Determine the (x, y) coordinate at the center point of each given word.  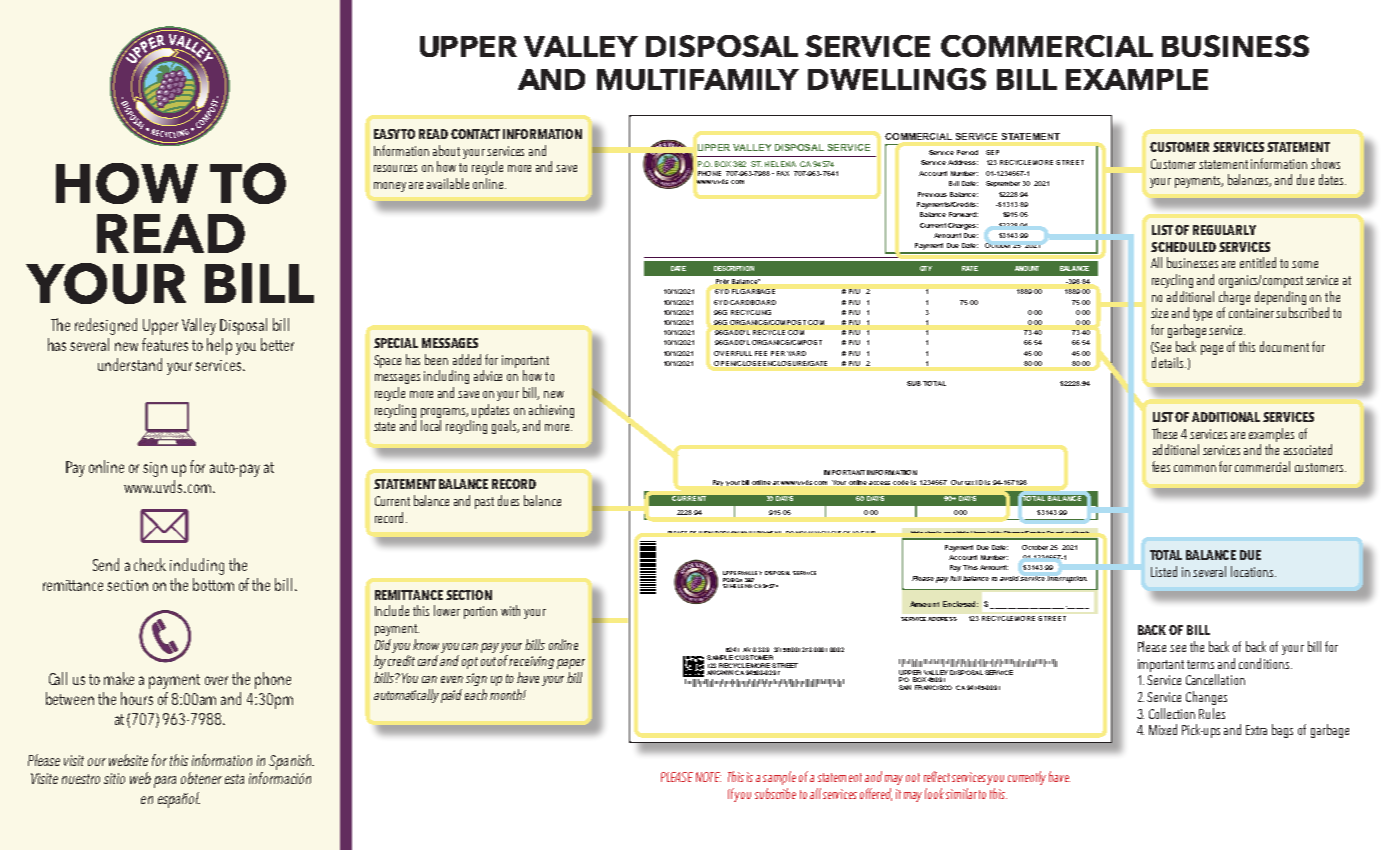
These (1164, 433)
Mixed (1163, 729)
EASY (387, 134)
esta (234, 779)
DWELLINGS (897, 79)
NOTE (708, 777)
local (431, 425)
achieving (551, 412)
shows (1325, 163)
